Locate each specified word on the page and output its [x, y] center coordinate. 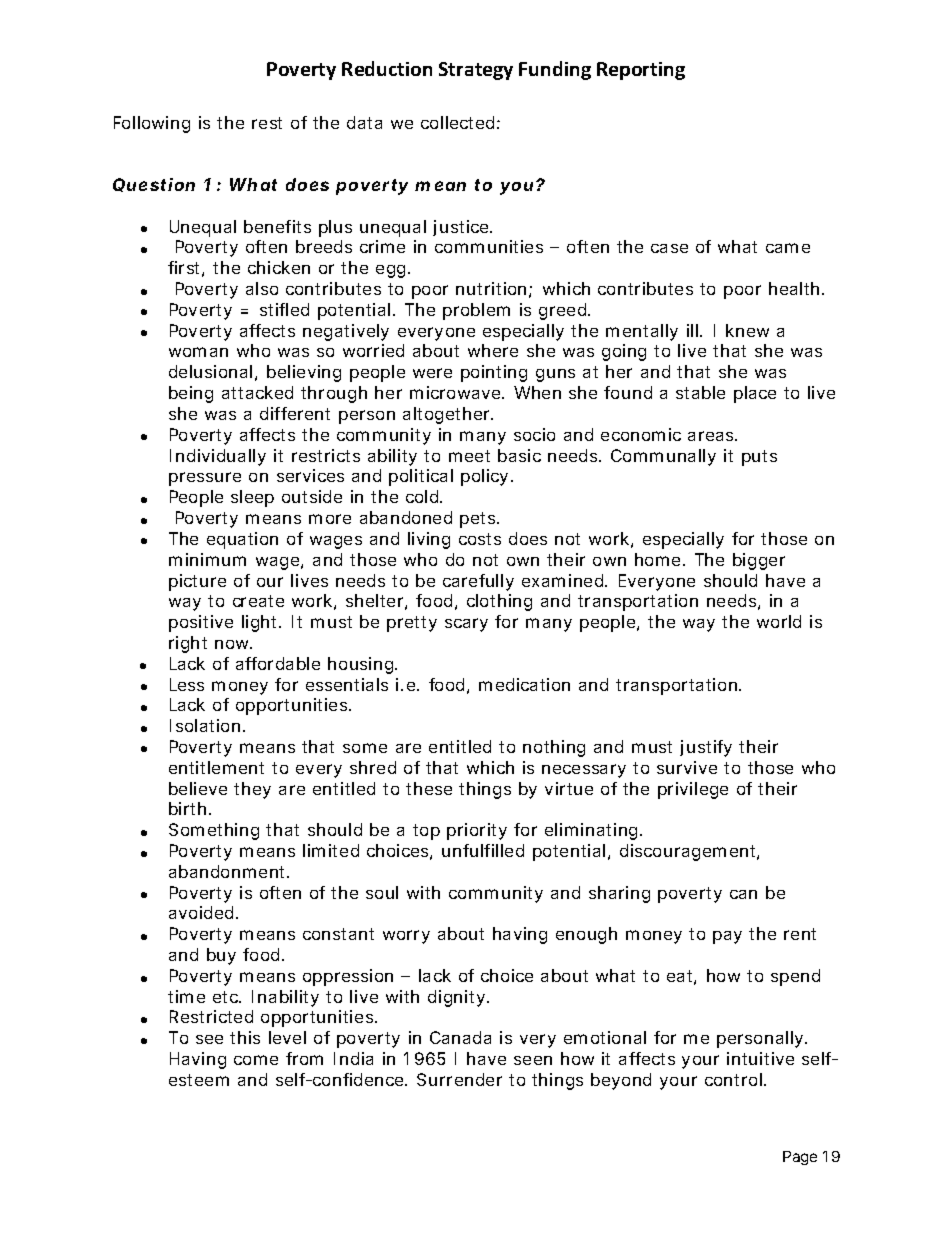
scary [466, 625]
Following [152, 124]
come [256, 1060]
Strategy [476, 71]
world [779, 621]
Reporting [641, 71]
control [733, 1079]
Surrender [459, 1079]
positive [201, 623]
